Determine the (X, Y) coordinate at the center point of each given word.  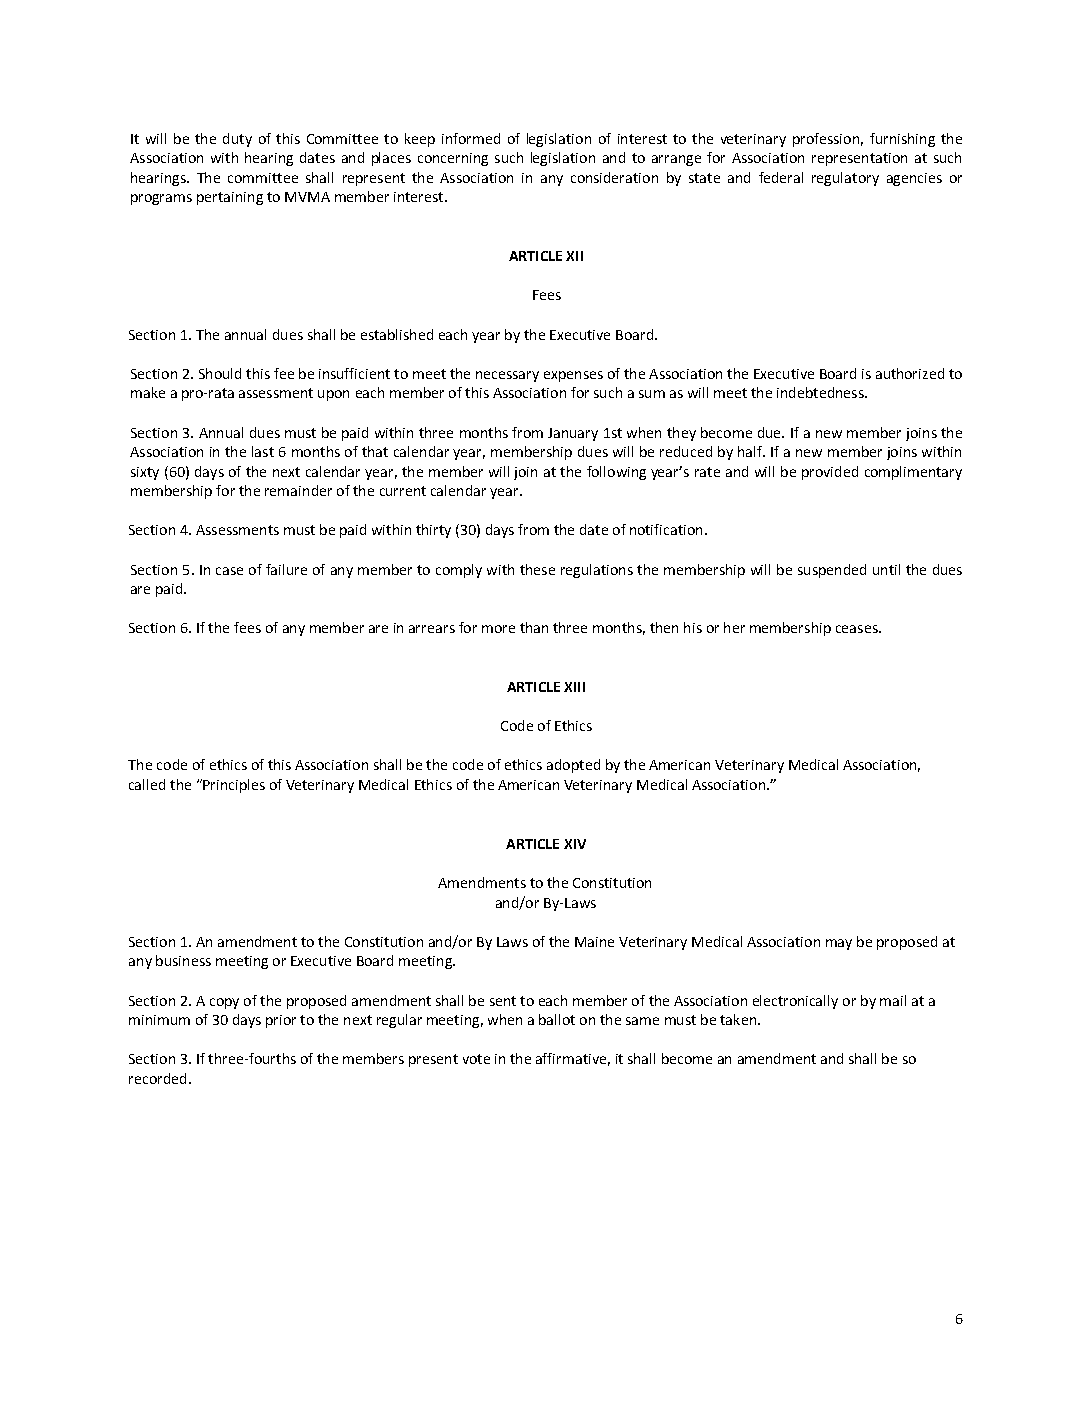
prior (281, 1021)
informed (471, 138)
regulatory (845, 179)
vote (476, 1059)
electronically (795, 1002)
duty (237, 140)
